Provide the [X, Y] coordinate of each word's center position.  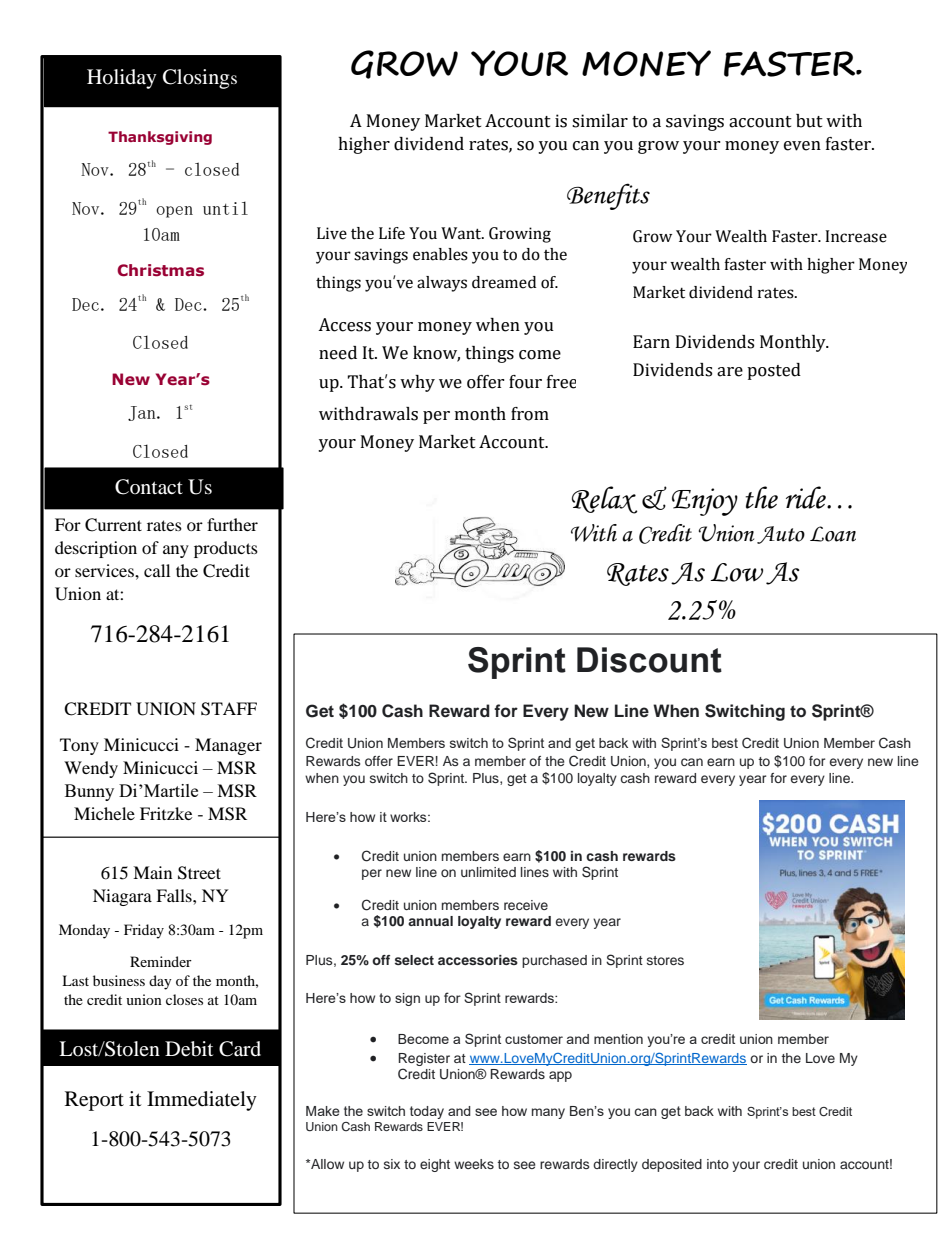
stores [665, 960]
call [157, 570]
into [718, 1164]
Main [152, 872]
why [417, 383]
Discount [649, 660]
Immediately [202, 1101]
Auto [781, 535]
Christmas [160, 270]
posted [774, 371]
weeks [474, 1164]
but [809, 121]
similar [600, 121]
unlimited [488, 872]
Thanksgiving [160, 138]
